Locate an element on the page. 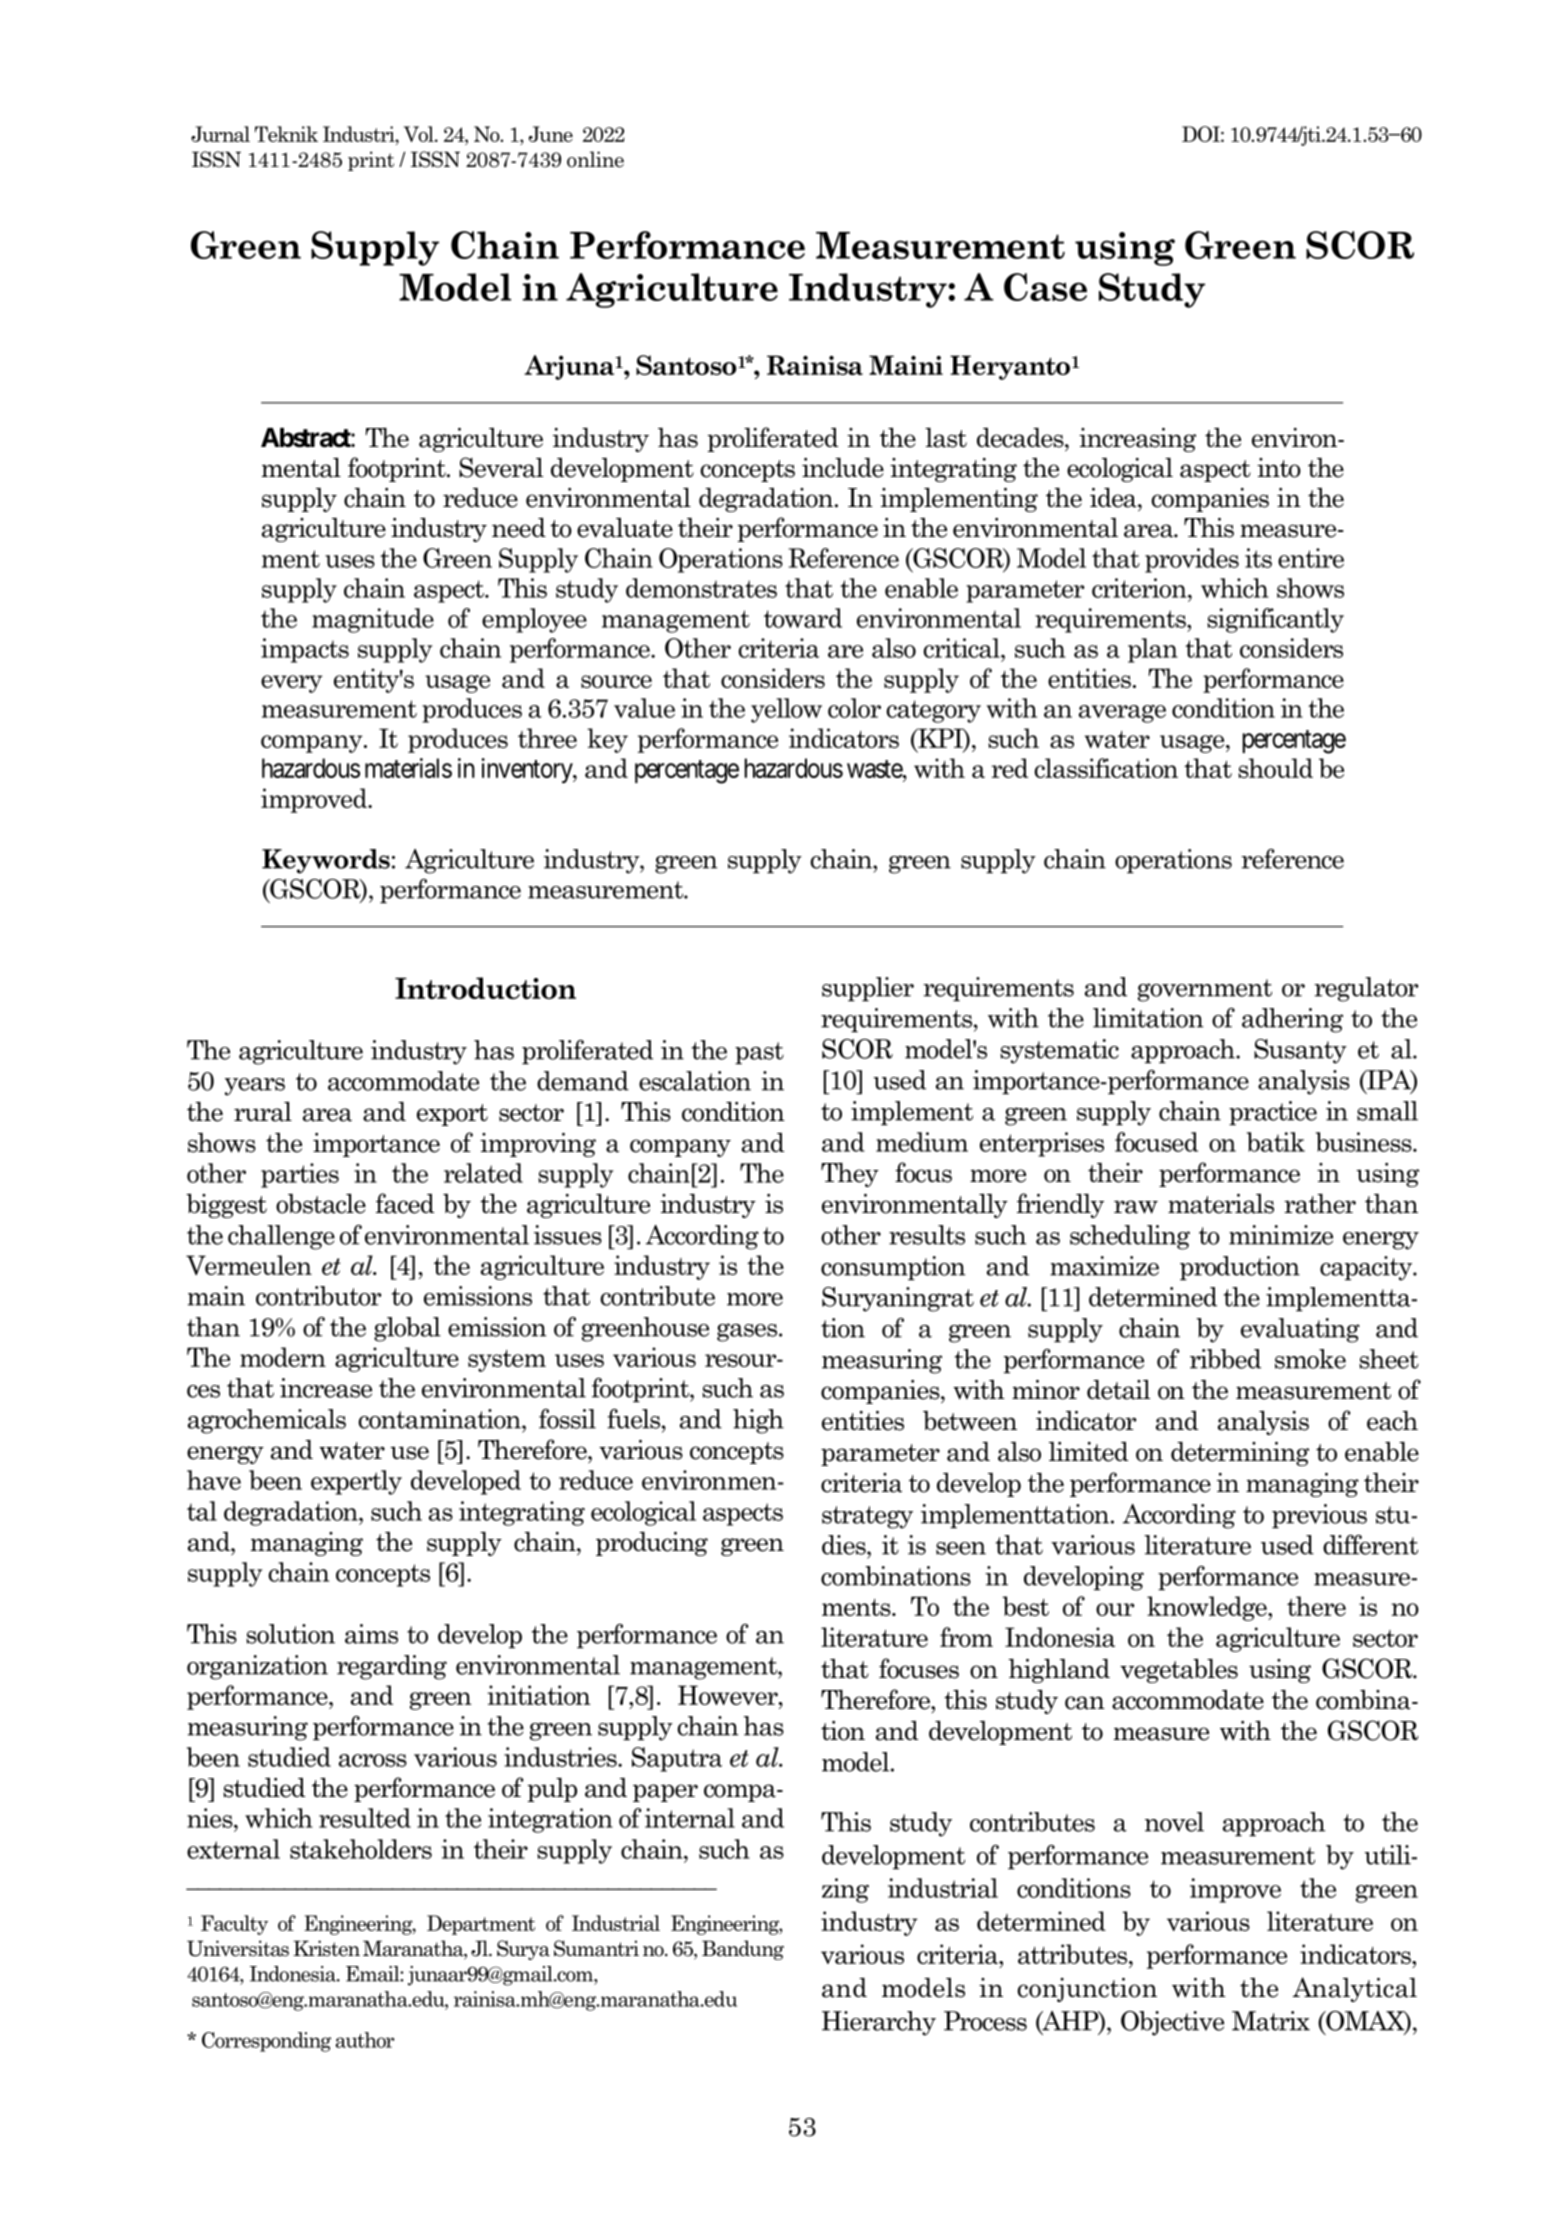  strategy is located at coordinates (867, 1517).
